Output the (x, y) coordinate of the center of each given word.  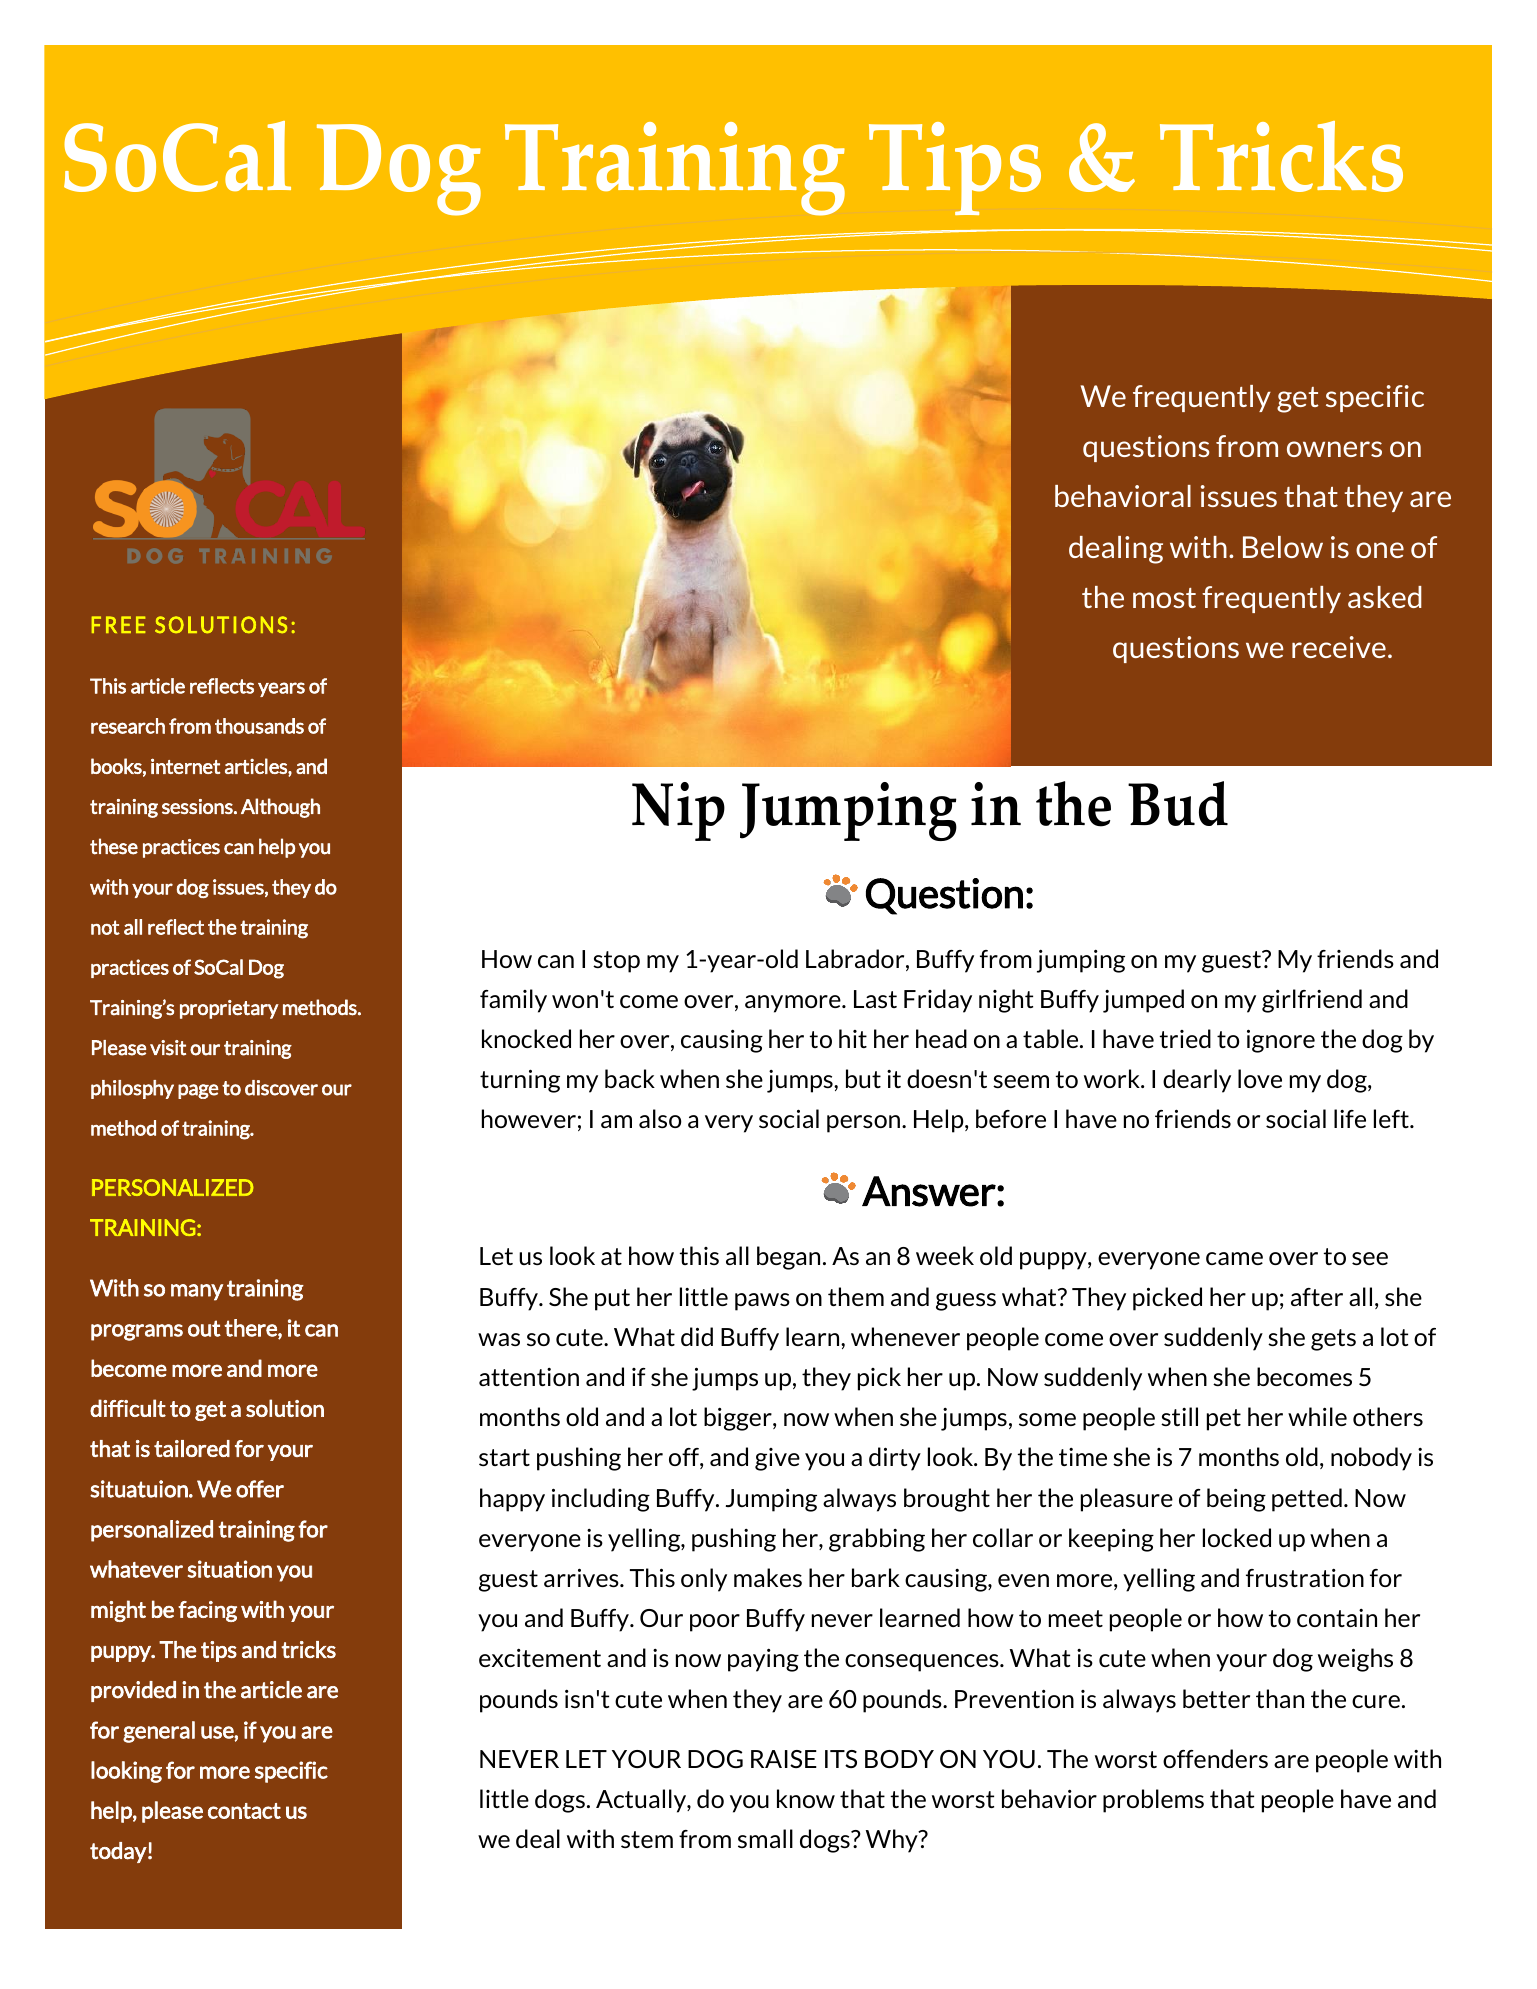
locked (1237, 1537)
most (1164, 598)
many (197, 1292)
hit (853, 1038)
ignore (1281, 1041)
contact (244, 1811)
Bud (1178, 803)
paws (762, 1302)
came (1234, 1258)
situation (230, 1569)
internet (185, 766)
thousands (259, 726)
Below (1283, 547)
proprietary (229, 1009)
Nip (678, 811)
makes (768, 1577)
